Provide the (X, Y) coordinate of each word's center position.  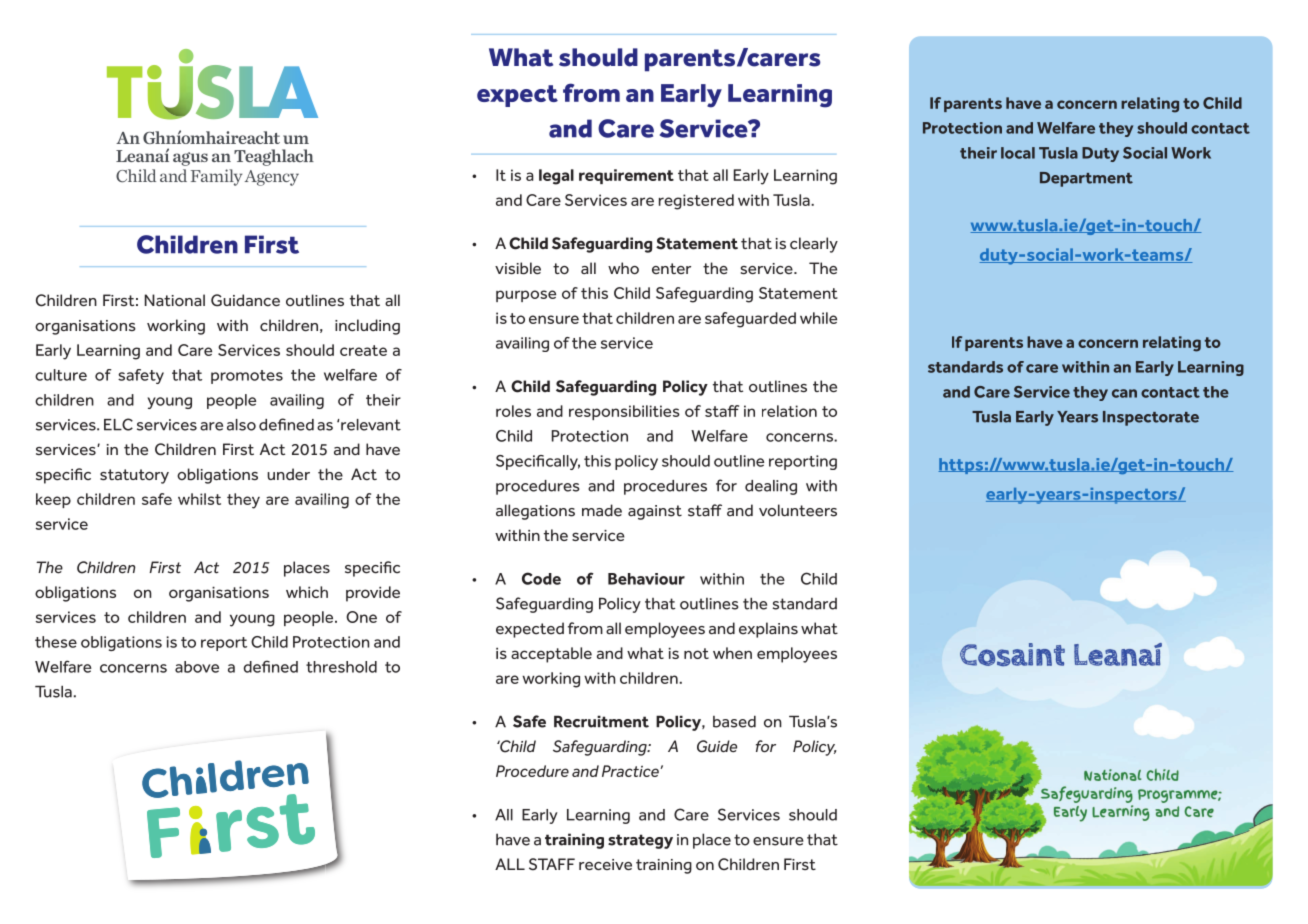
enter (671, 268)
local (1018, 153)
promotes (247, 377)
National (175, 300)
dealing (771, 487)
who (623, 268)
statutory (134, 476)
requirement (626, 176)
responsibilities (624, 412)
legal (556, 177)
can (1124, 393)
